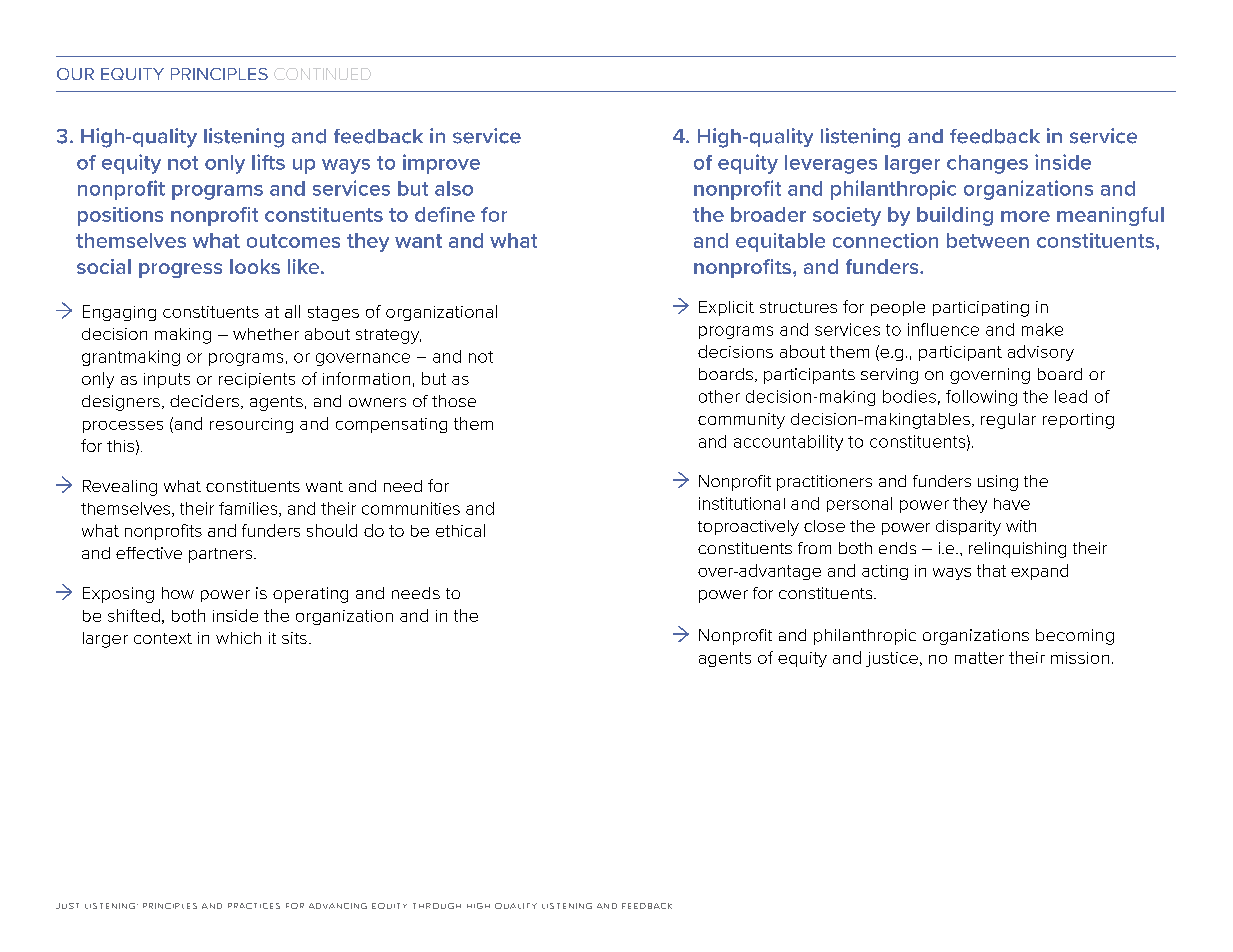 This screenshot has height=952, width=1233. I want to click on other, so click(719, 396).
